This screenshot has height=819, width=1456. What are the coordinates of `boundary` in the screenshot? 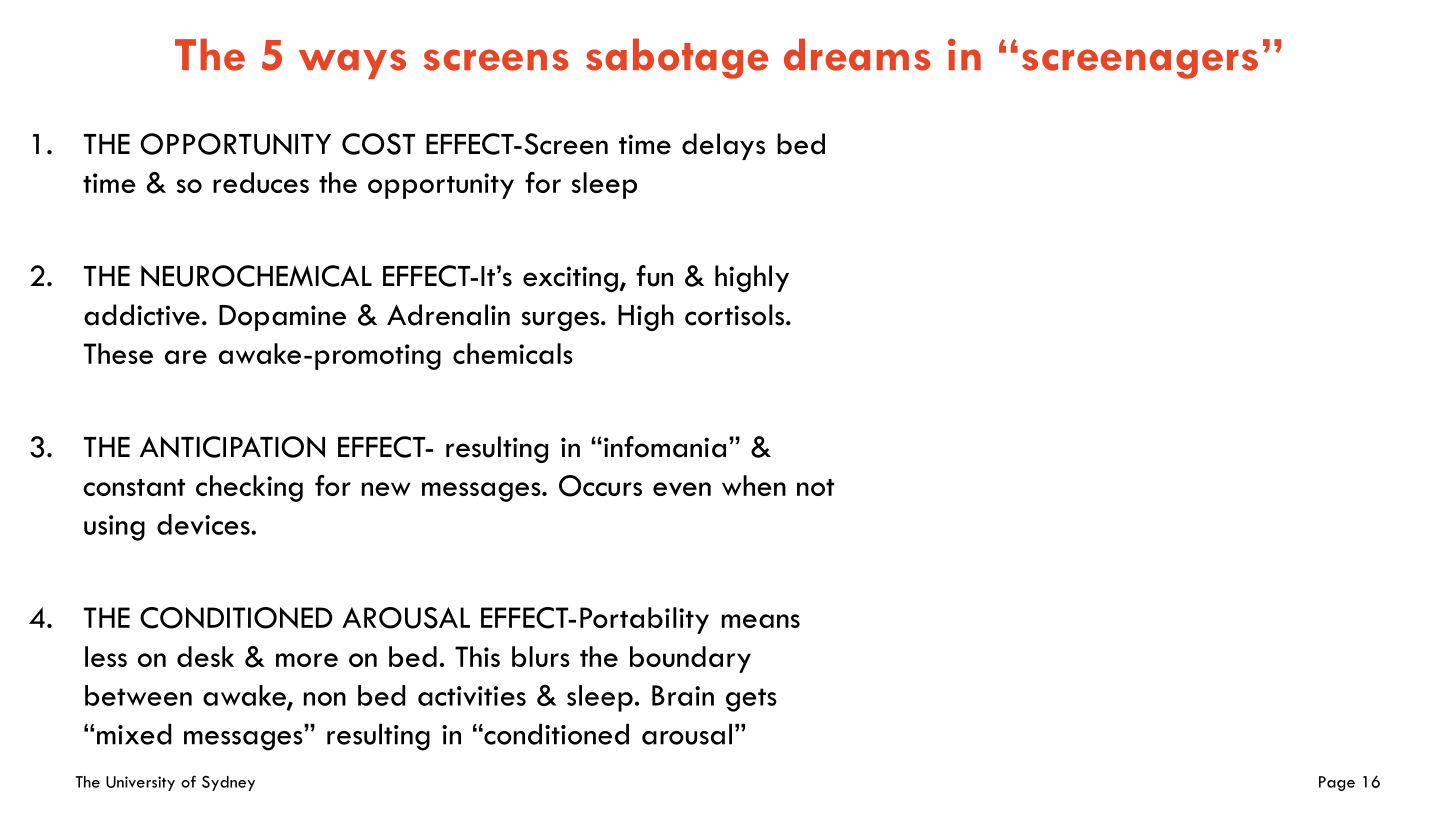 It's located at (690, 659).
